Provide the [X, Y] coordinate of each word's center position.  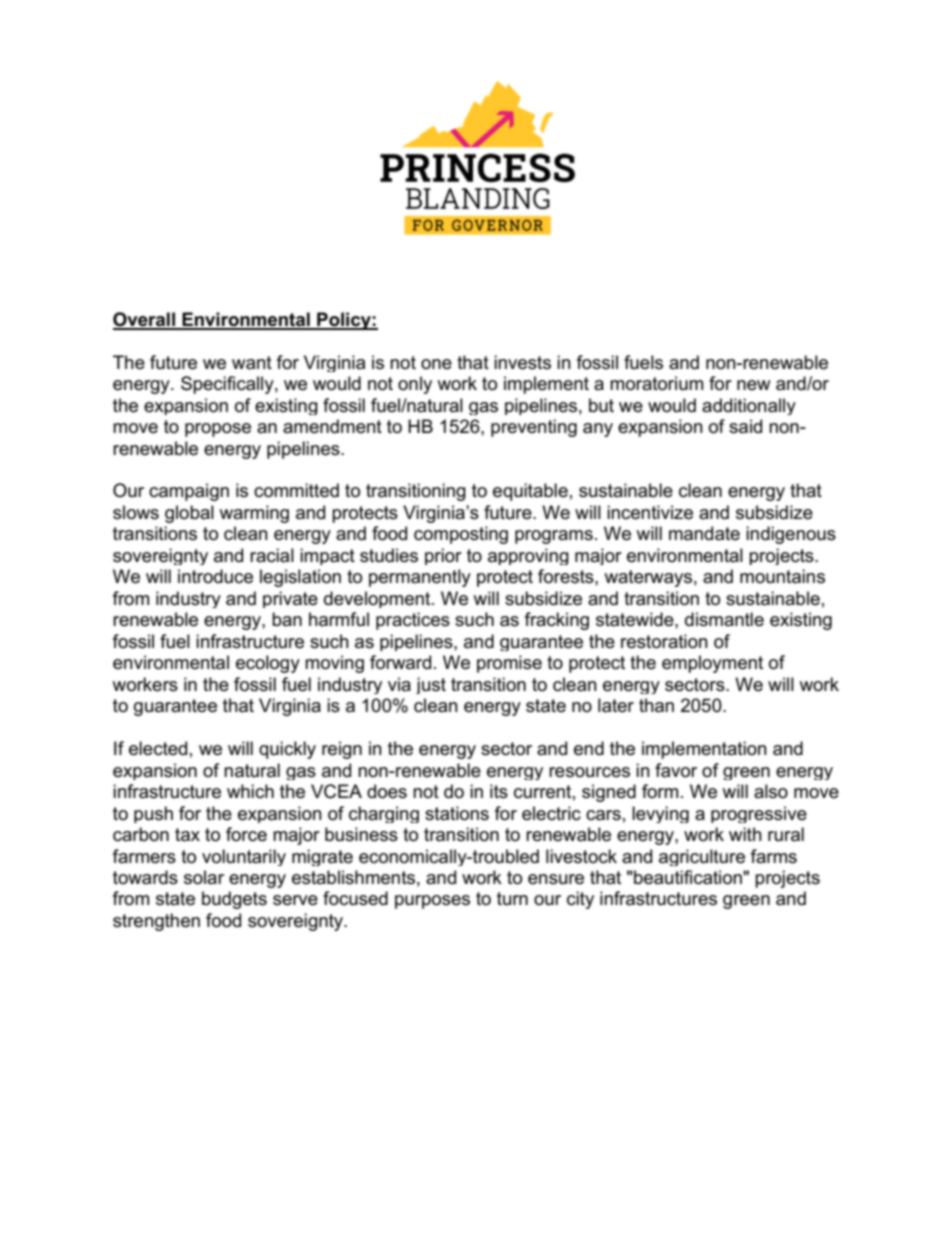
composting [461, 535]
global [189, 514]
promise [509, 664]
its [499, 791]
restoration [664, 641]
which [250, 791]
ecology [268, 664]
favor [676, 770]
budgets [234, 900]
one [436, 364]
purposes [432, 902]
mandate [704, 533]
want [252, 363]
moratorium [656, 383]
